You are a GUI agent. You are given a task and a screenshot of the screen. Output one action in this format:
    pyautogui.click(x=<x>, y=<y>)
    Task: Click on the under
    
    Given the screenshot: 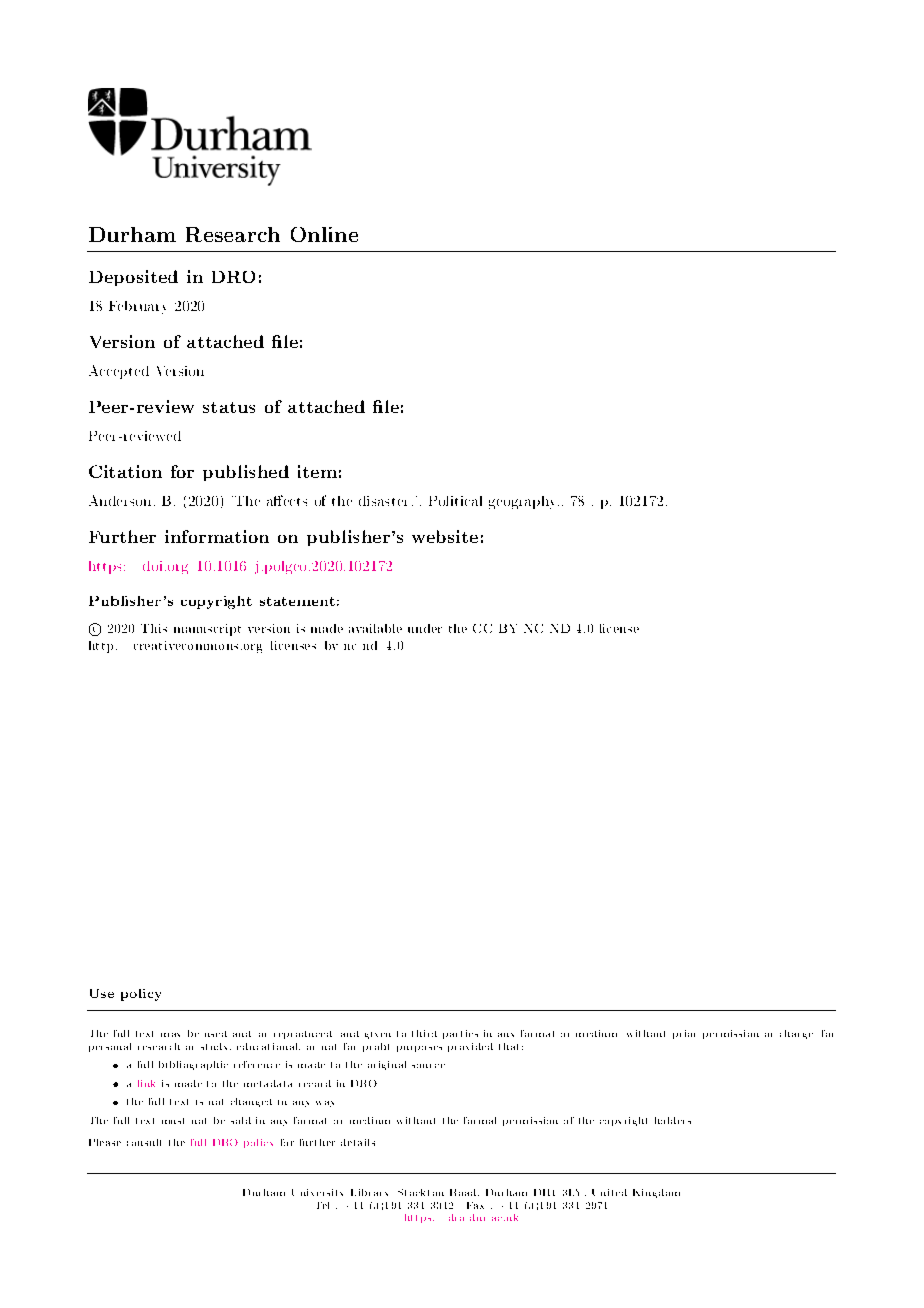 What is the action you would take?
    pyautogui.click(x=425, y=628)
